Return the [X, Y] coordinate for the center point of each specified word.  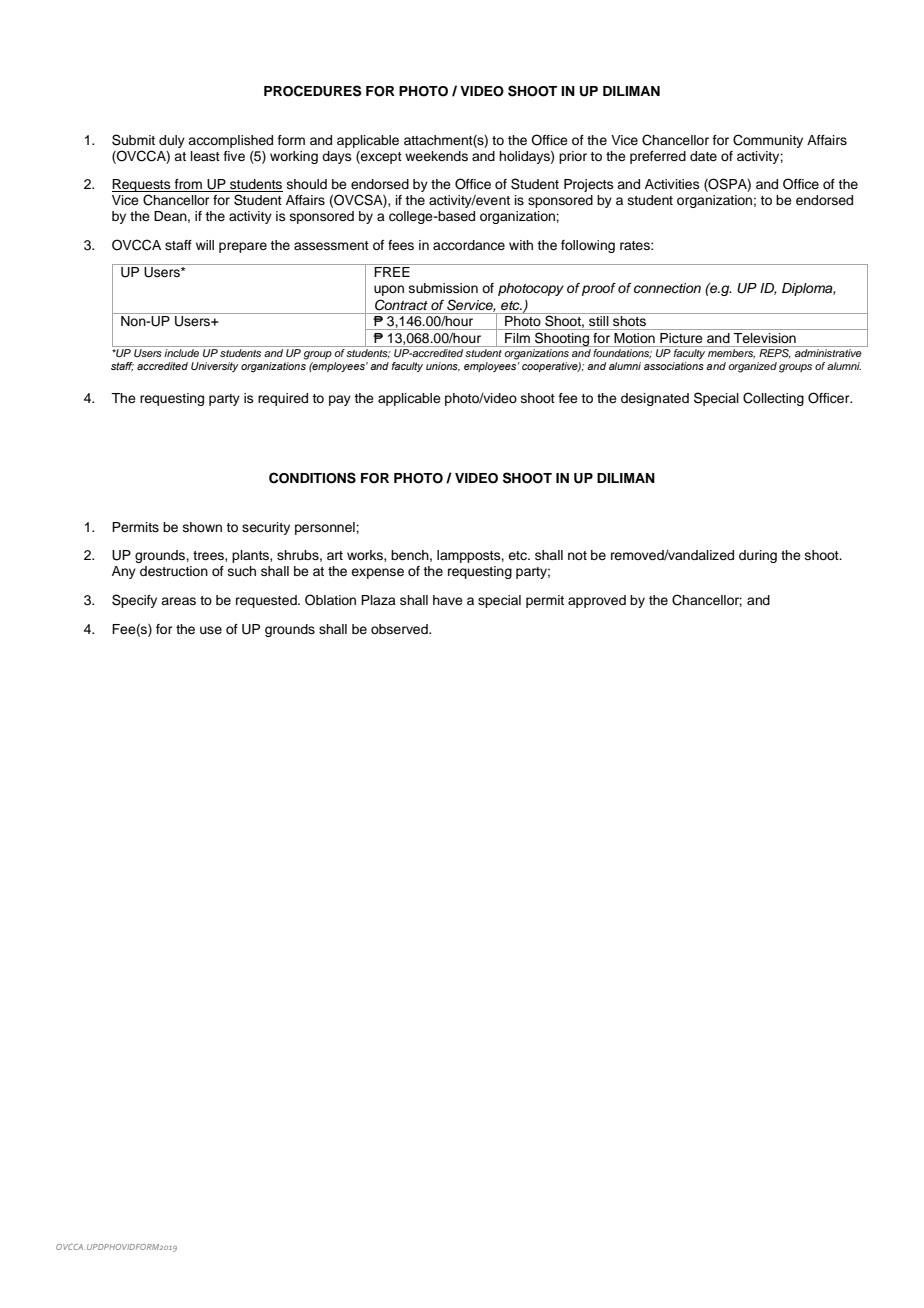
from [188, 185]
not [577, 555]
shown [202, 527]
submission [443, 288]
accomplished [230, 141]
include [181, 353]
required [283, 399]
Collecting [773, 399]
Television [765, 338]
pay [340, 400]
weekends [436, 156]
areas [178, 601]
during [758, 556]
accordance [469, 245]
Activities [672, 184]
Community [768, 141]
